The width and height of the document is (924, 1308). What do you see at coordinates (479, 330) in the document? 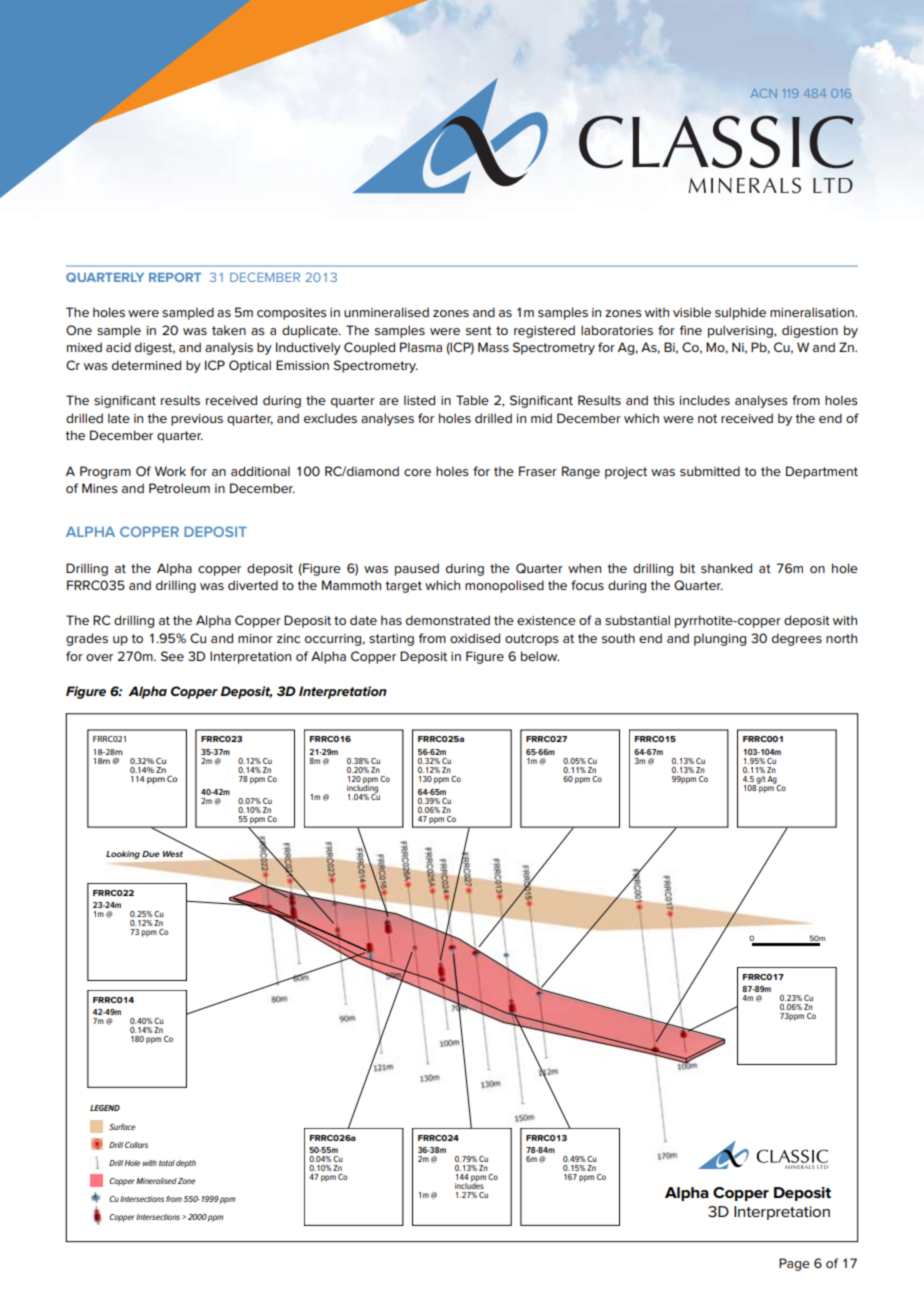
I see `sent` at bounding box center [479, 330].
